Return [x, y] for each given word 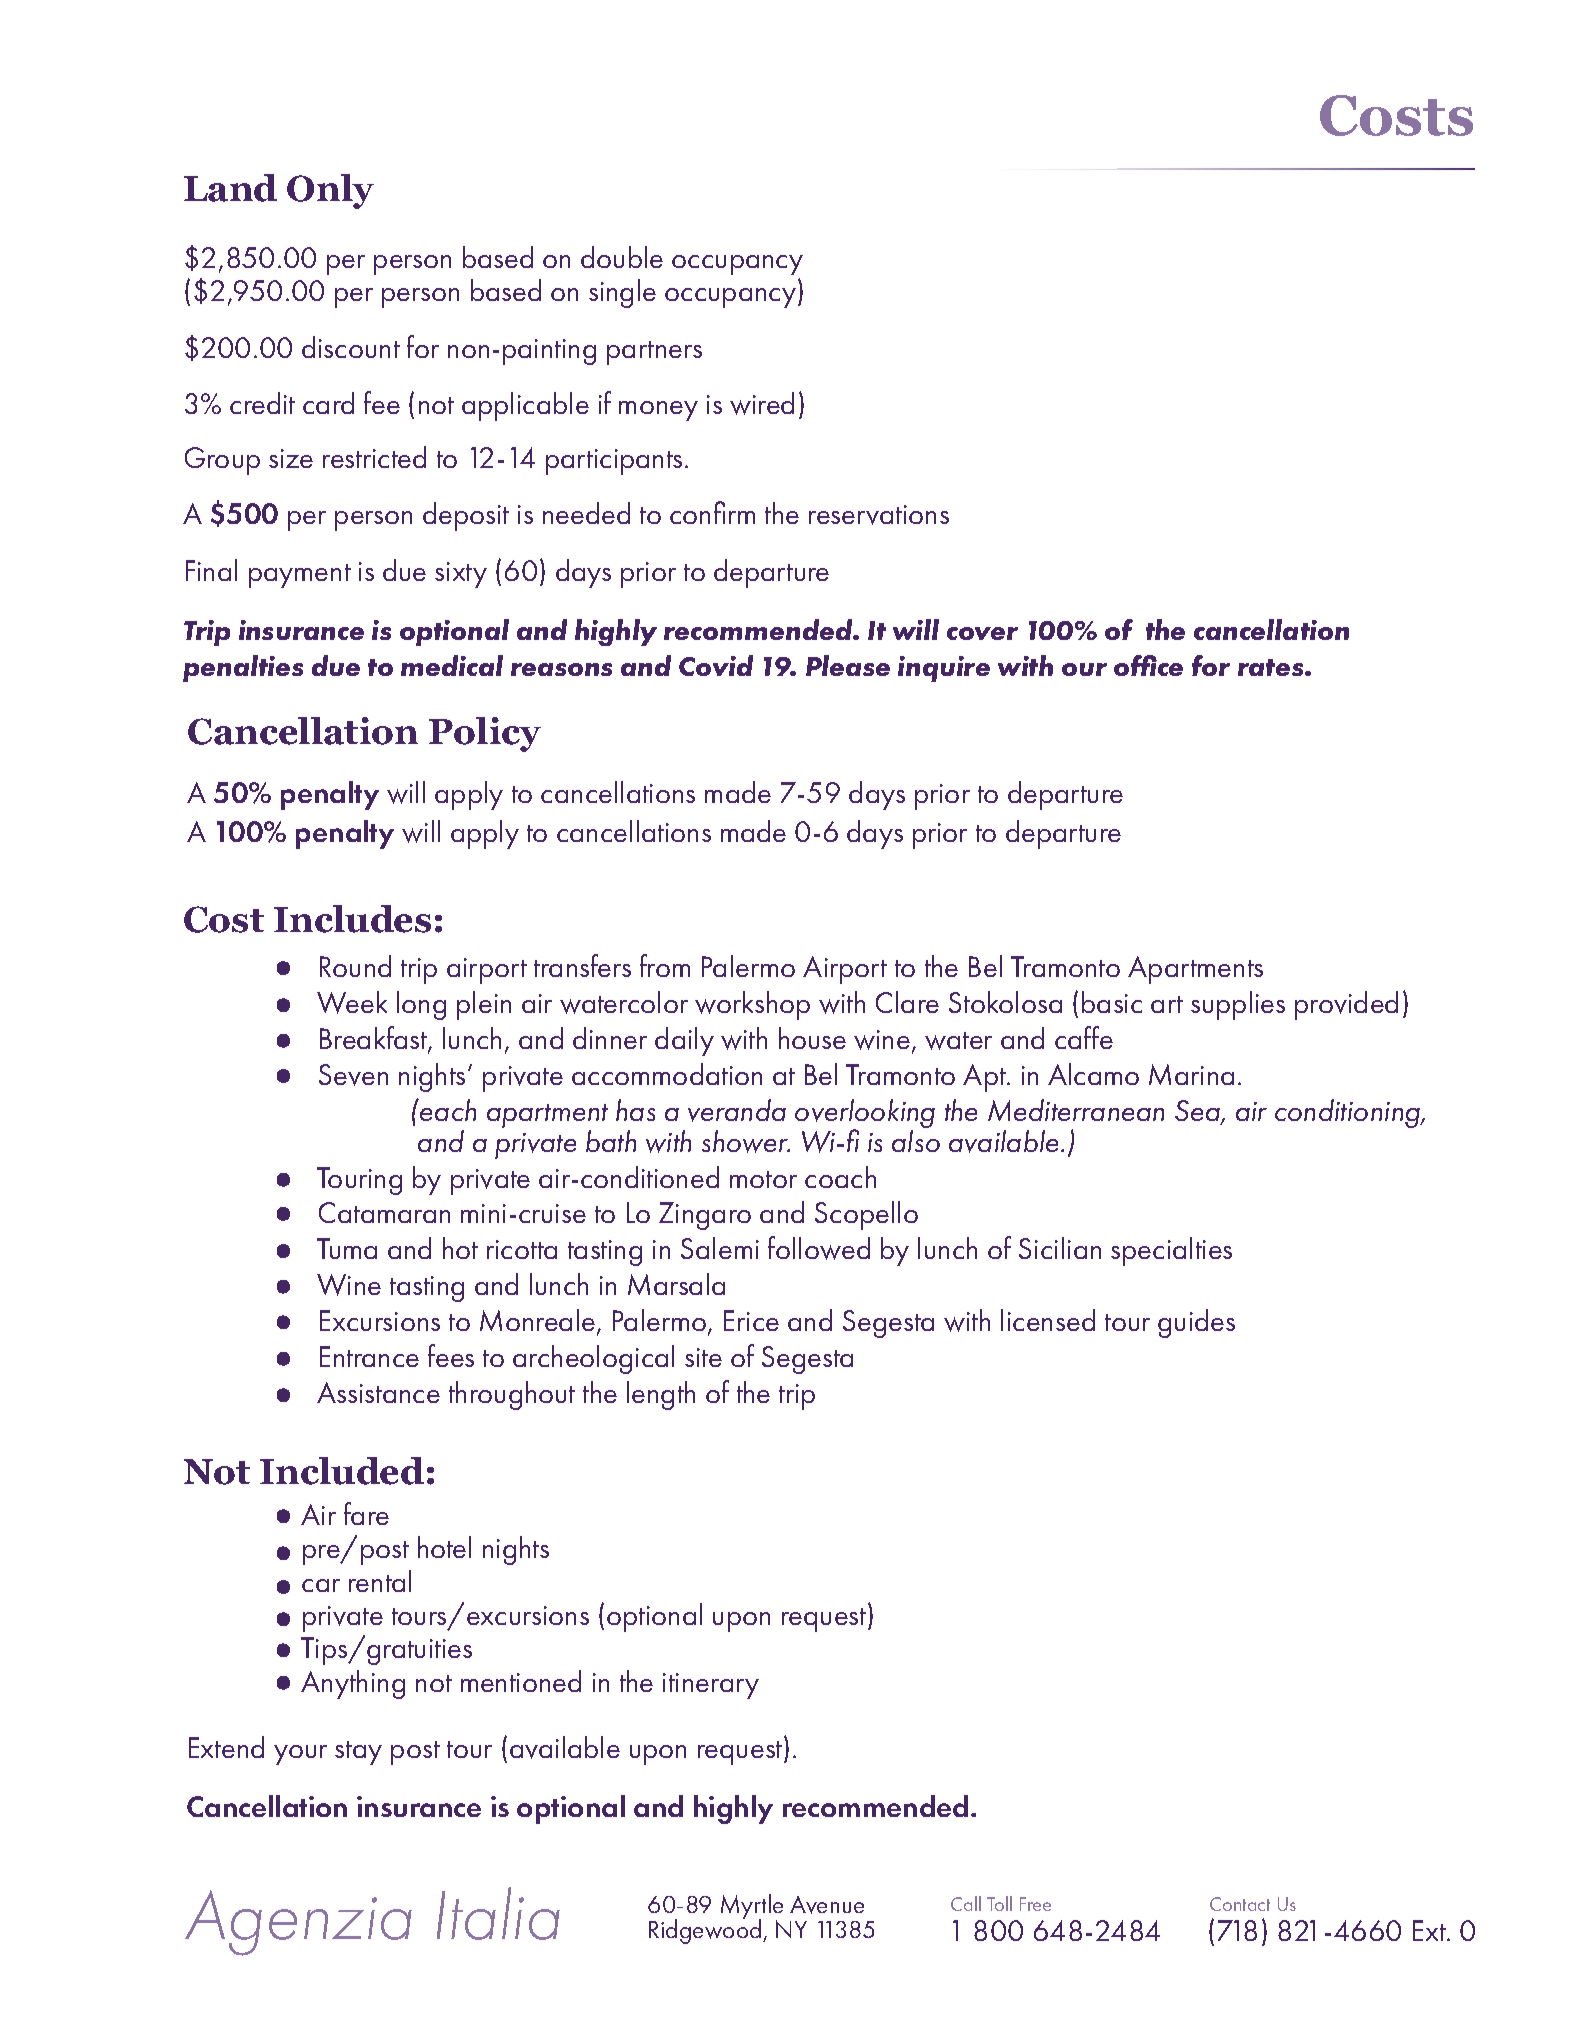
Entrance [369, 1356]
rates [1272, 667]
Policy [485, 734]
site [703, 1357]
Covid [716, 665]
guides [1196, 1323]
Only [330, 191]
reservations [879, 515]
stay [358, 1753]
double [622, 257]
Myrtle [752, 1907]
